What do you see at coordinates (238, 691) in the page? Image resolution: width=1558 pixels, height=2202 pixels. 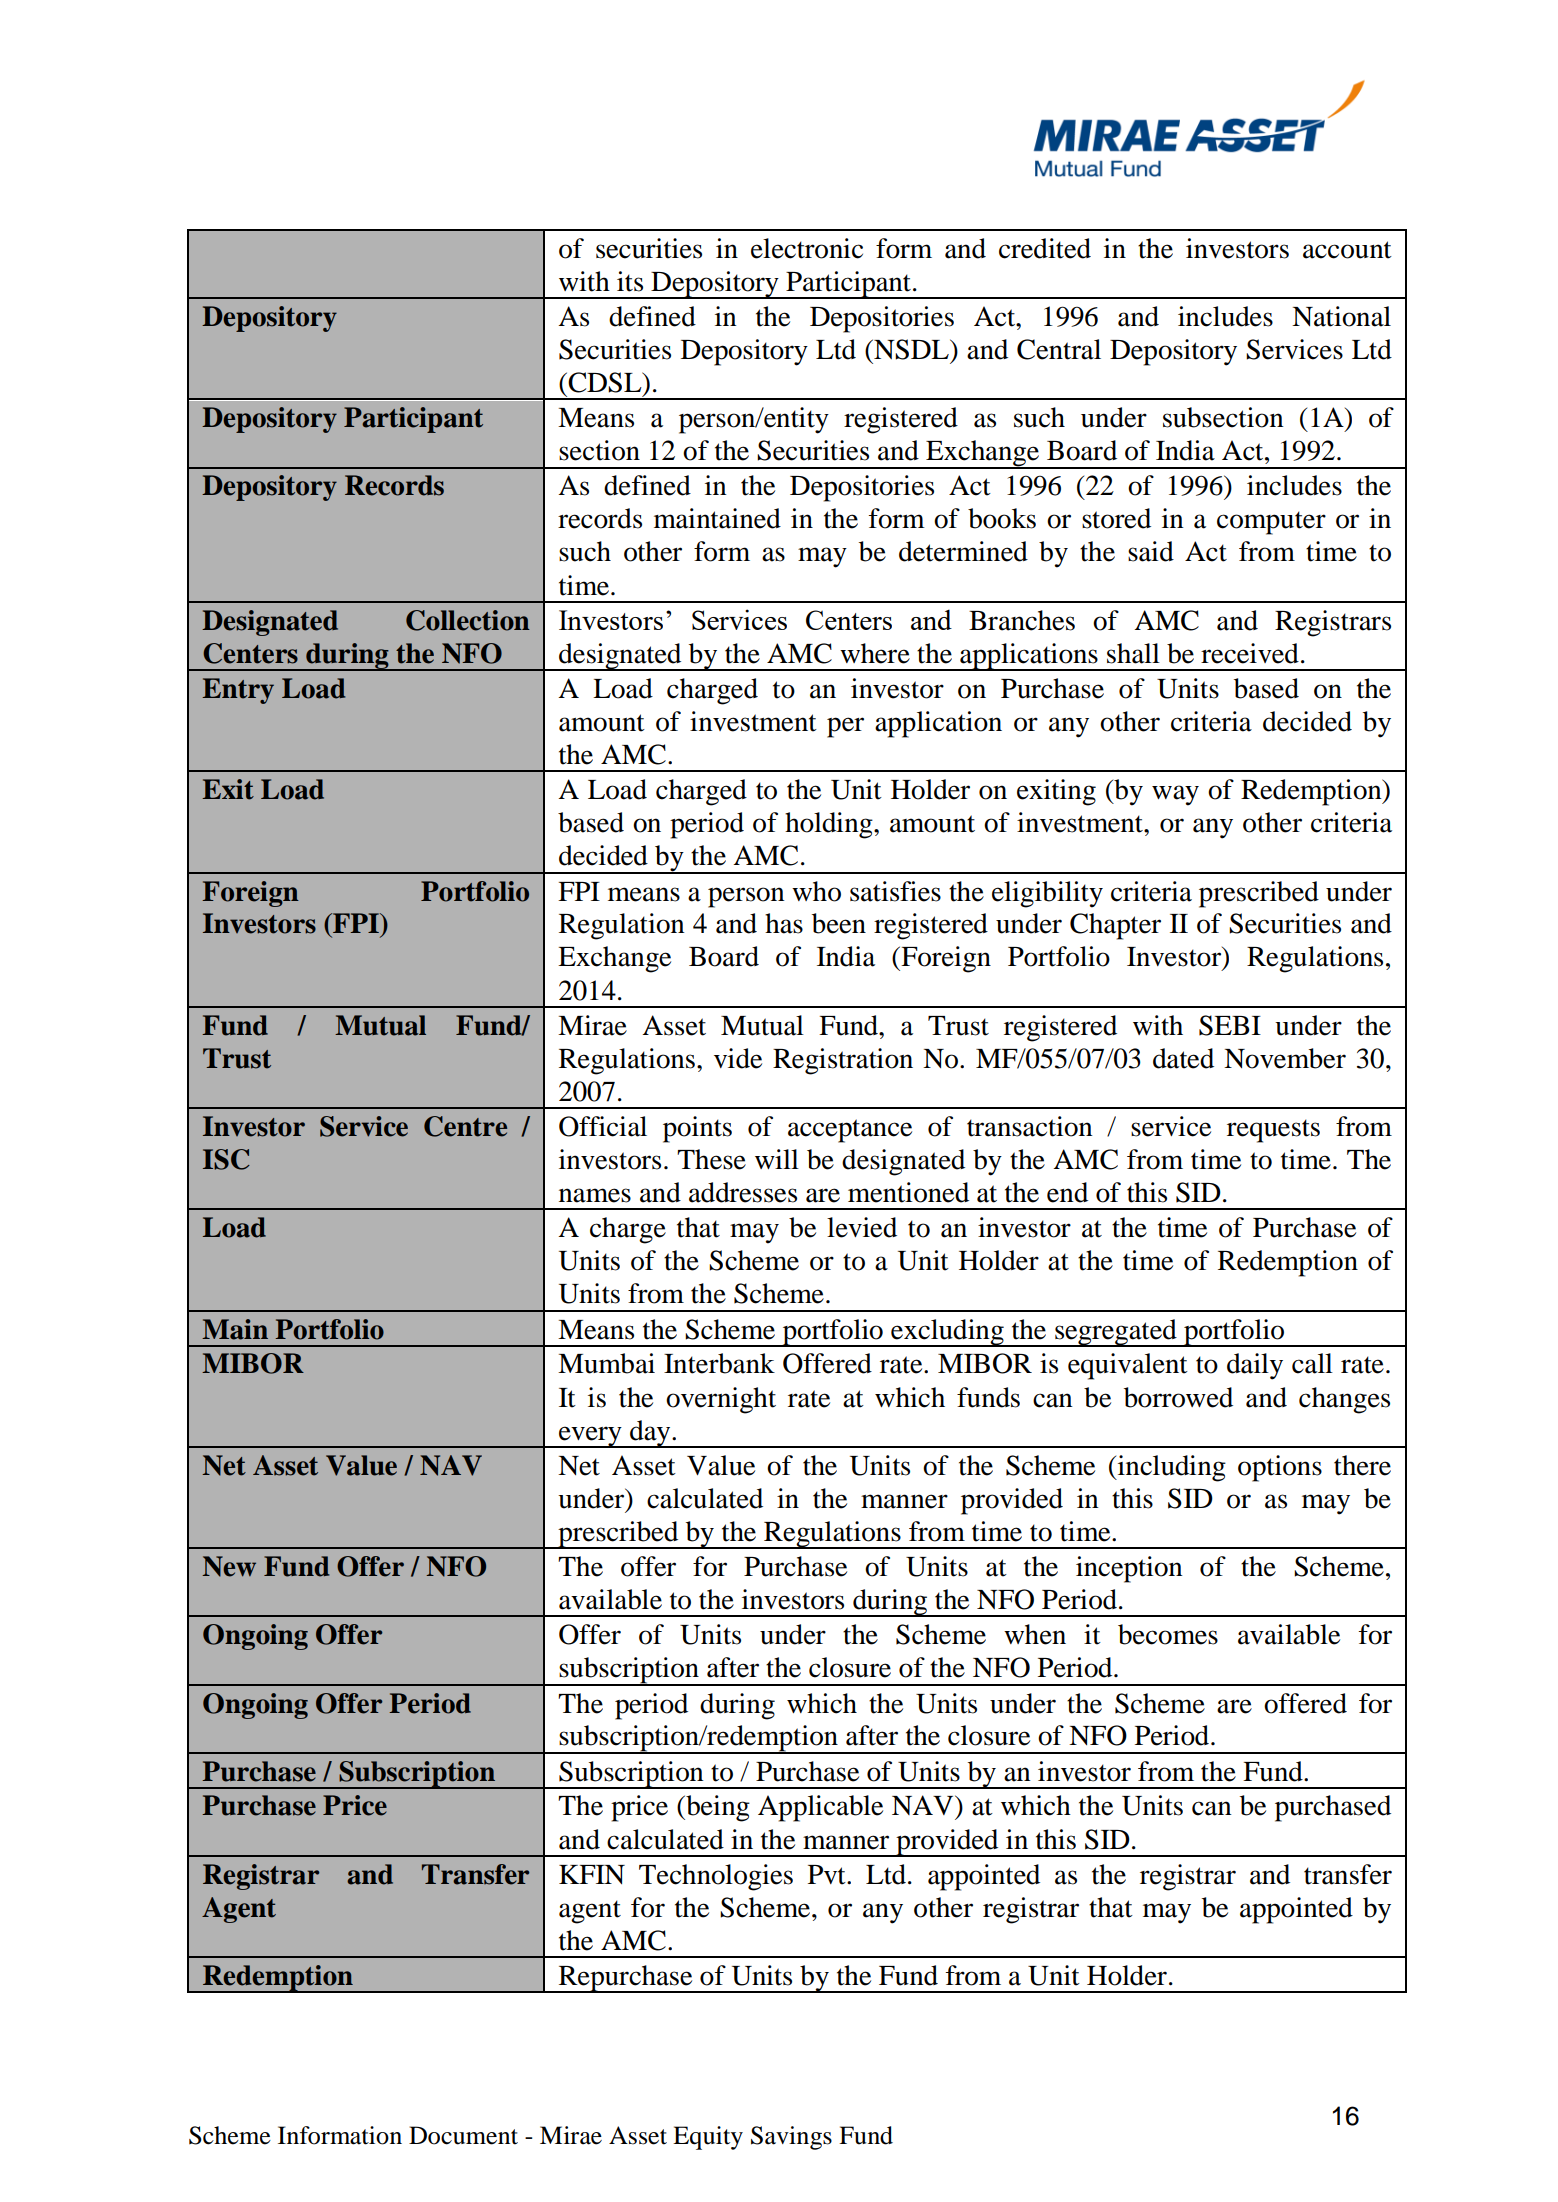 I see `Entry` at bounding box center [238, 691].
